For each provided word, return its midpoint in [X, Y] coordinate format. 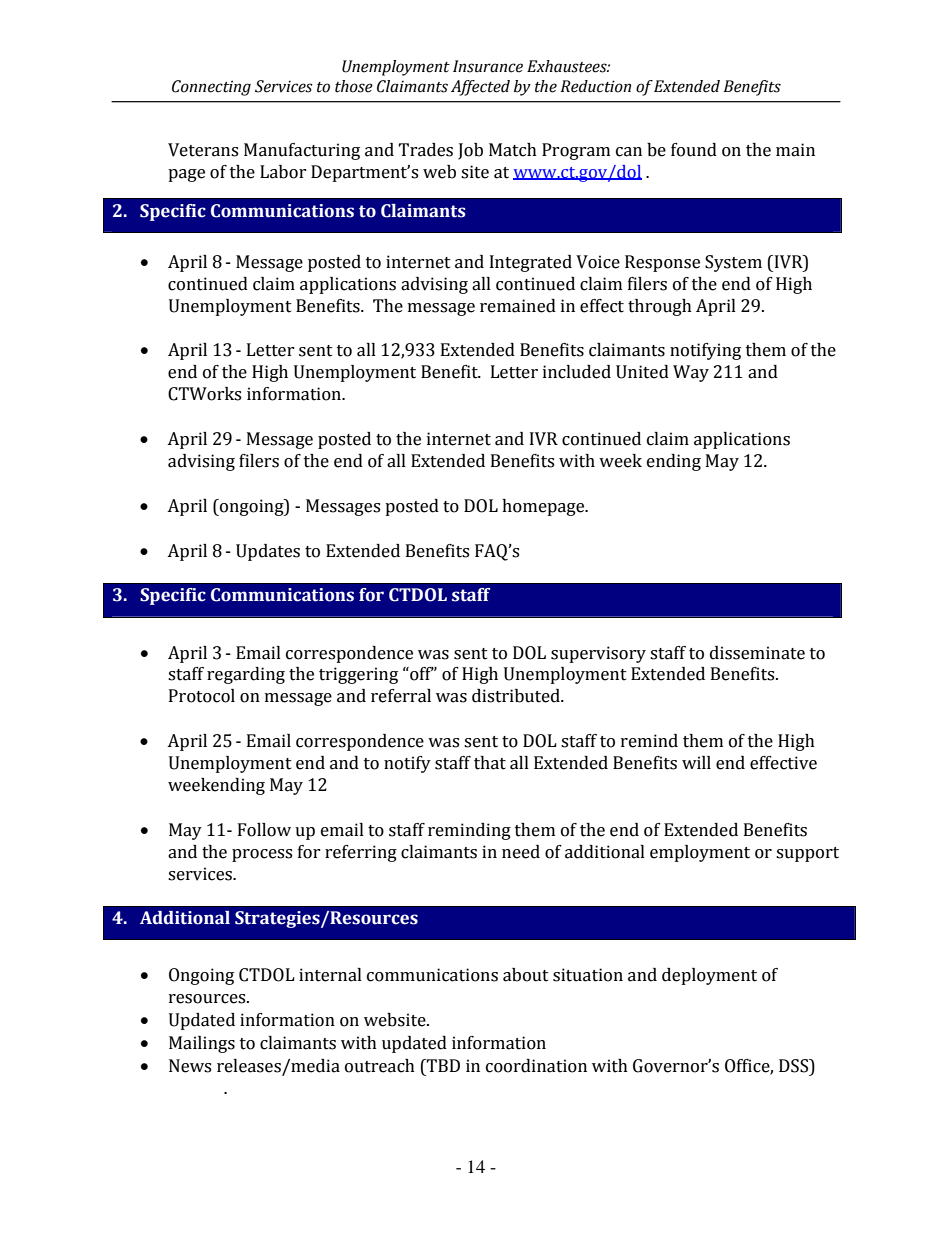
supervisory [598, 654]
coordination [536, 1066]
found [694, 150]
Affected [480, 88]
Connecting [211, 88]
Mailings [202, 1044]
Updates [268, 552]
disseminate [757, 653]
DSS [795, 1066]
